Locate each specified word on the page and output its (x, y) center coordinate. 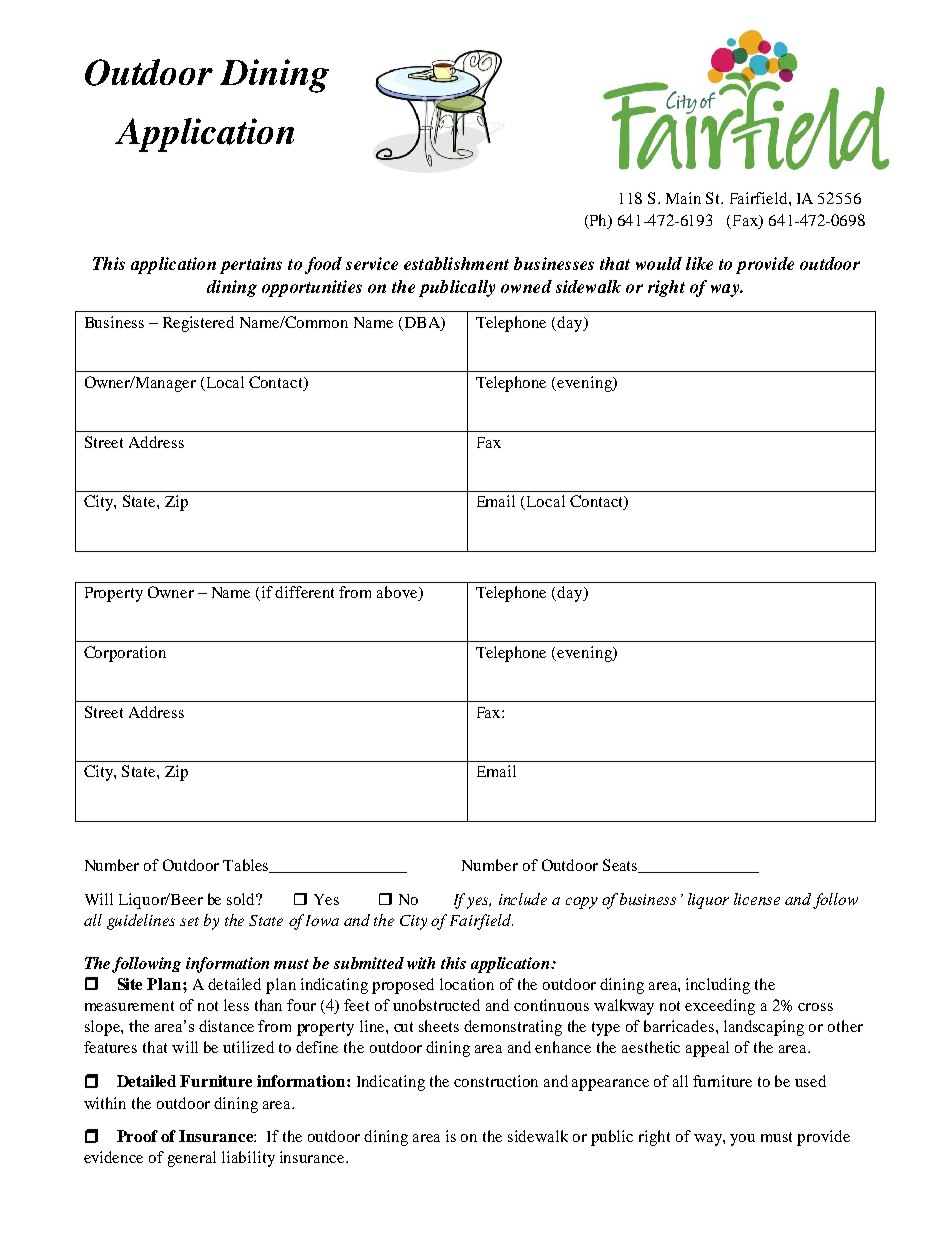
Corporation (125, 654)
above (398, 593)
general (192, 1159)
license (757, 899)
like (699, 263)
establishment (456, 263)
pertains (251, 265)
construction (496, 1081)
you (742, 1140)
